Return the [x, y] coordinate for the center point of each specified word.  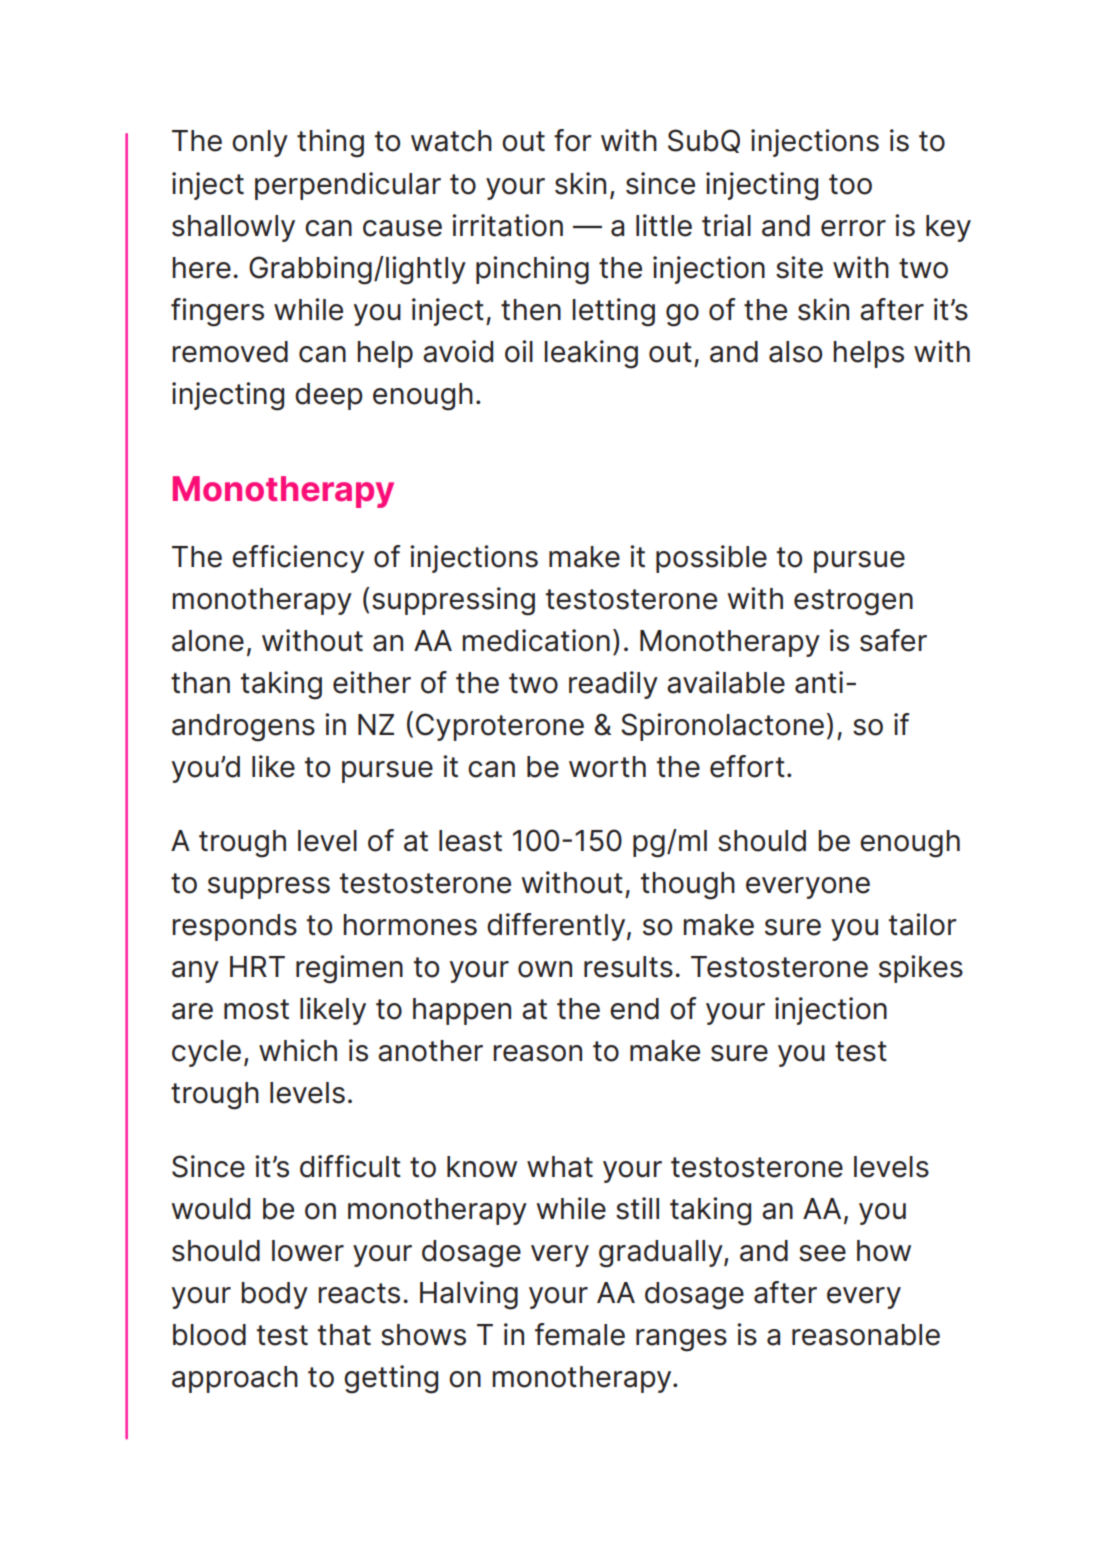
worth [607, 767]
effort [747, 766]
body [274, 1295]
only [260, 143]
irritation [507, 225]
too [850, 184]
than [200, 683]
